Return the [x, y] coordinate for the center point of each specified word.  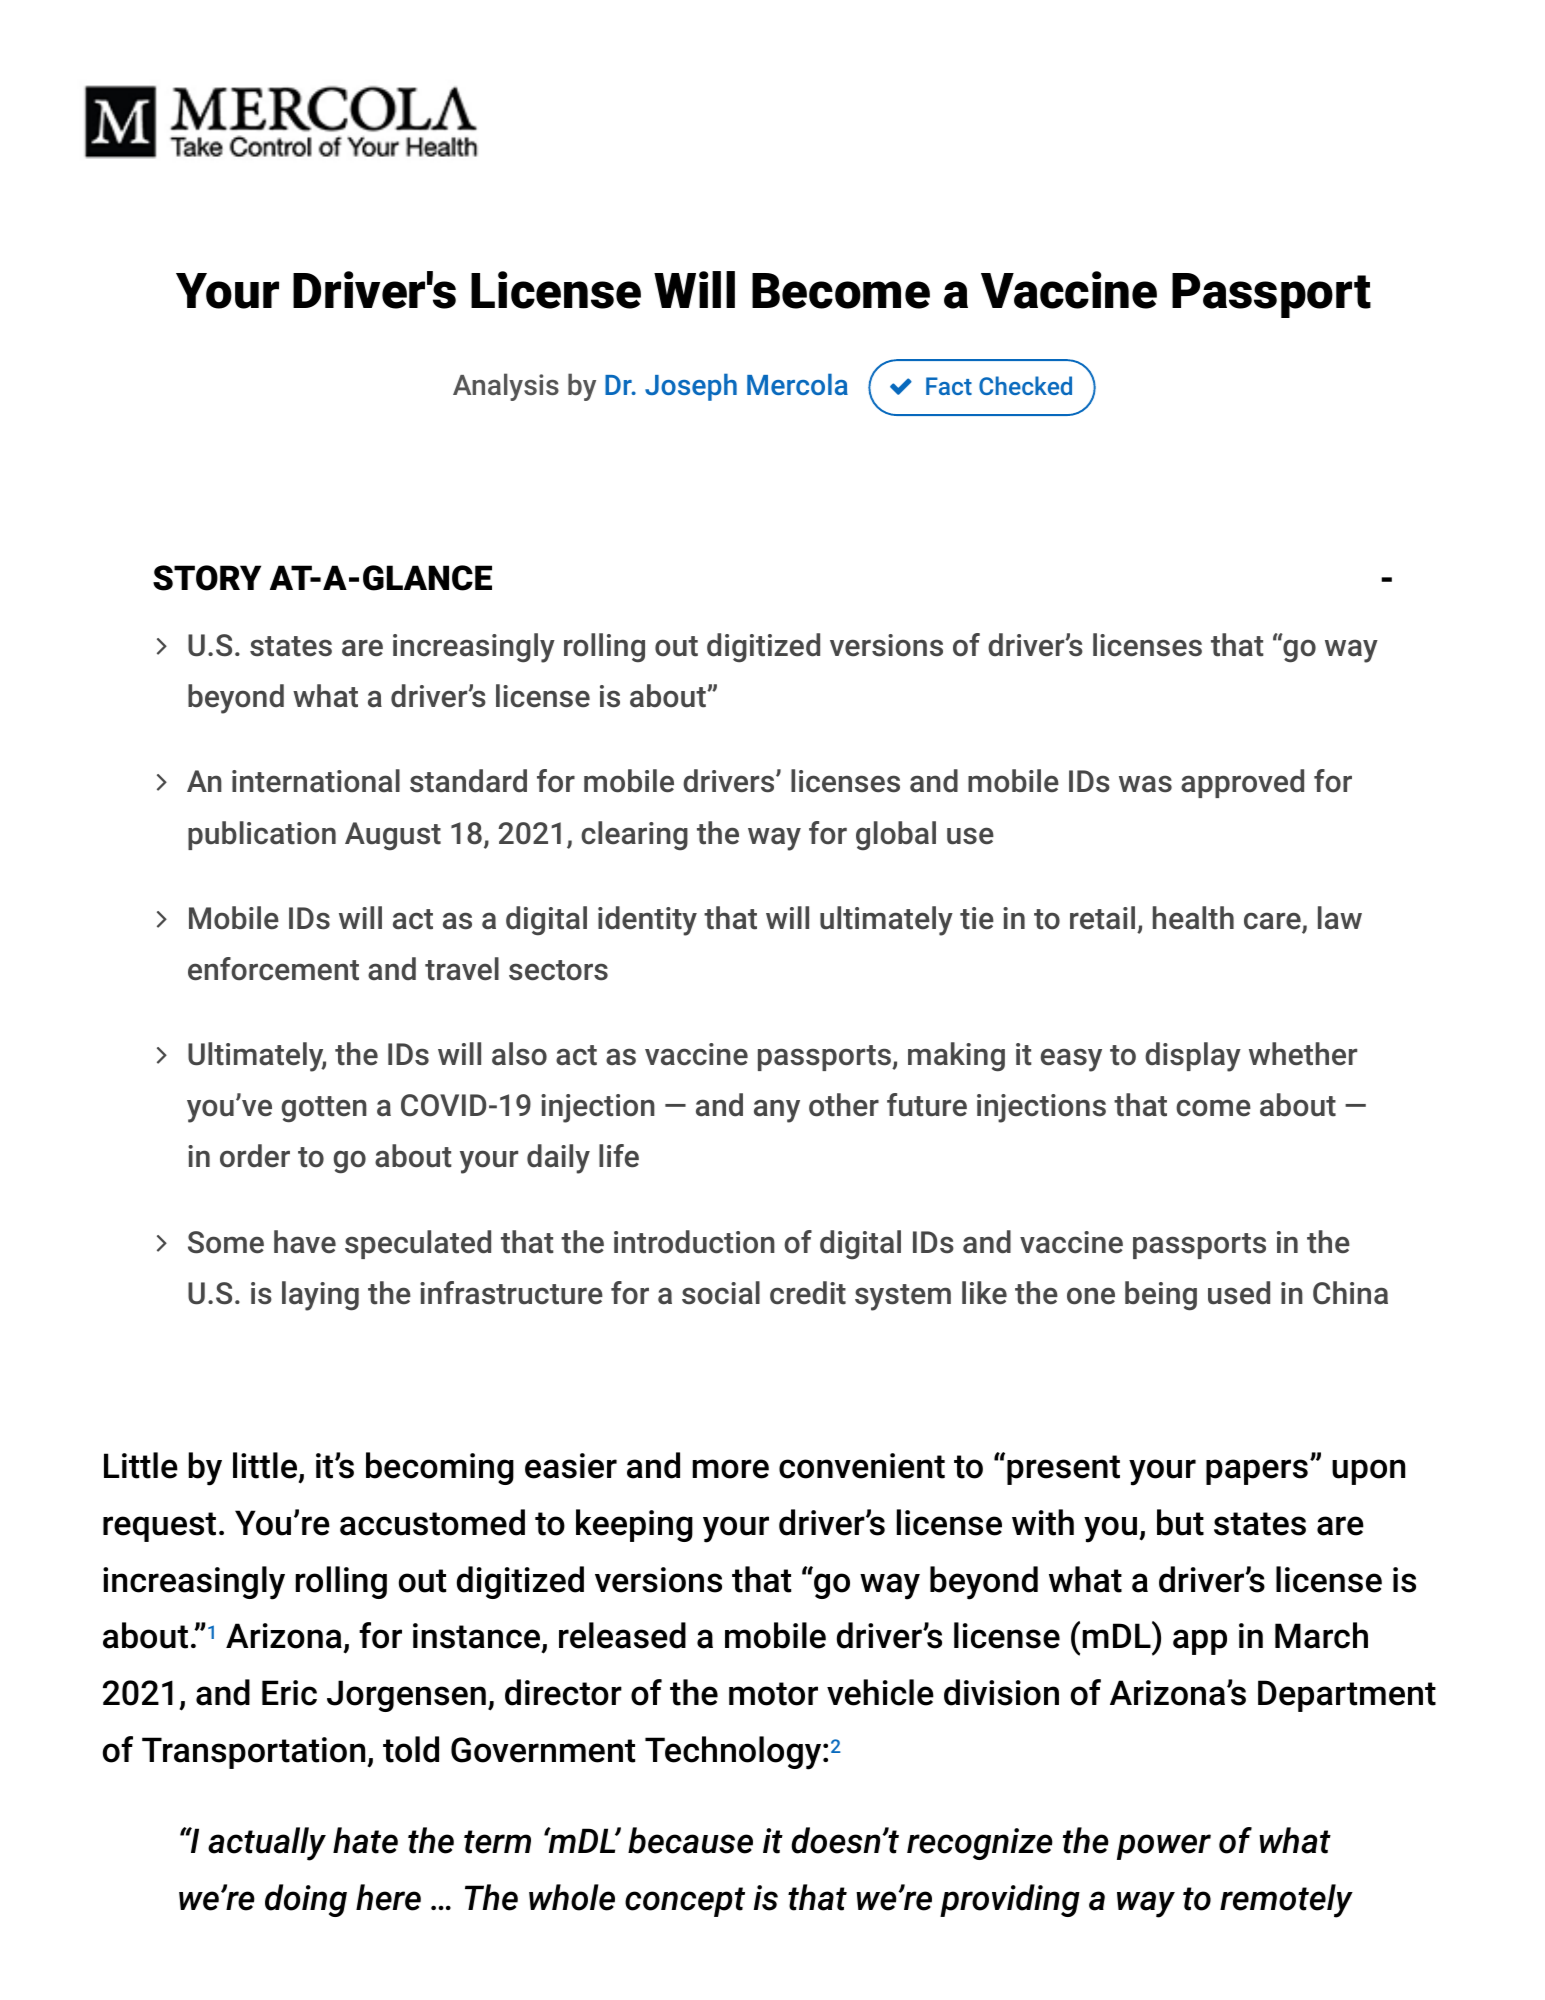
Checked [1025, 385]
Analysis [506, 387]
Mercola [797, 384]
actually [267, 1844]
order [255, 1156]
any [777, 1111]
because [690, 1840]
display [1193, 1057]
